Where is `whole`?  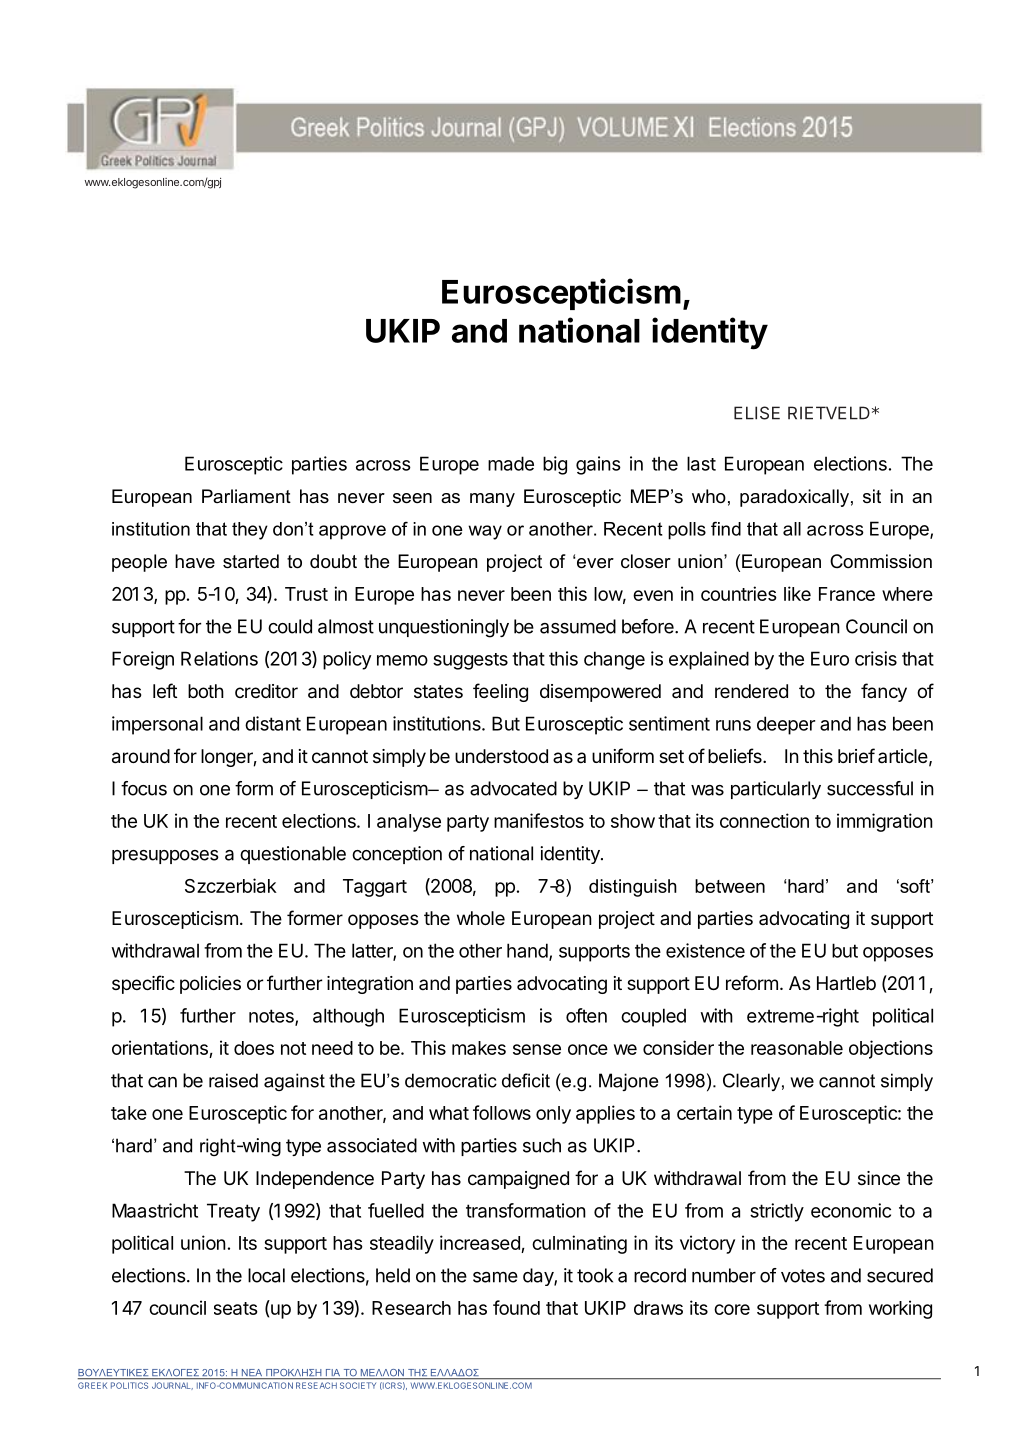
whole is located at coordinates (481, 918).
